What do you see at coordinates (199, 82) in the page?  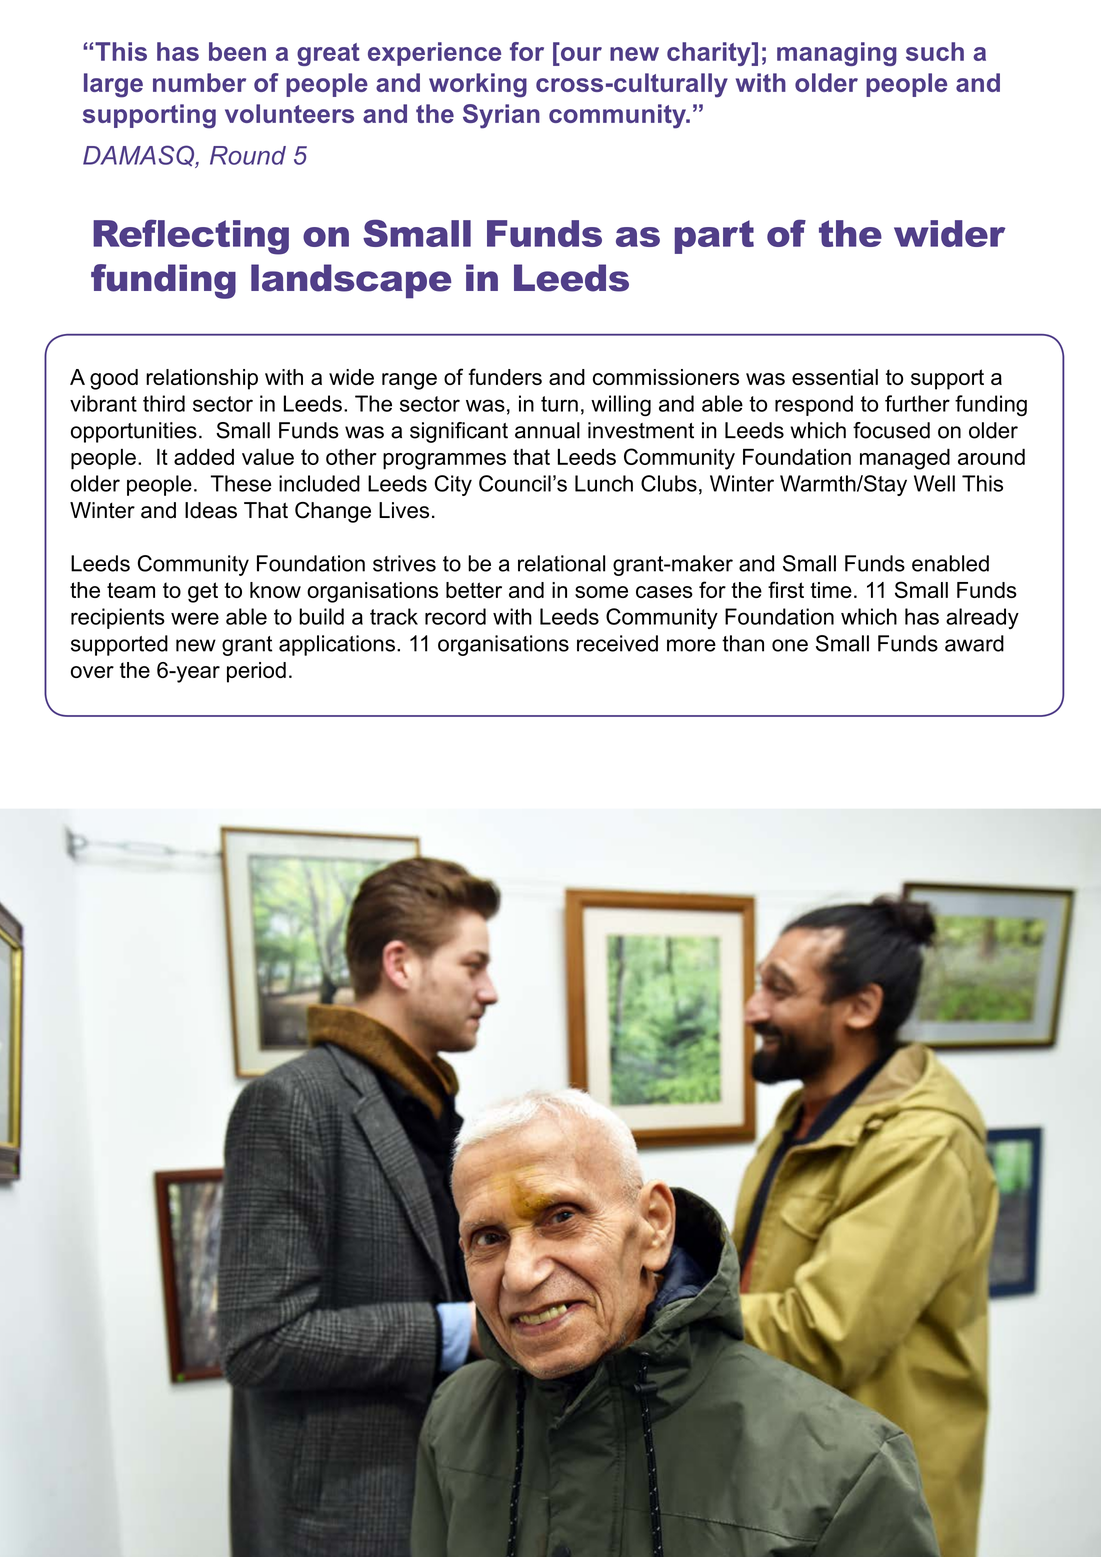 I see `number` at bounding box center [199, 82].
